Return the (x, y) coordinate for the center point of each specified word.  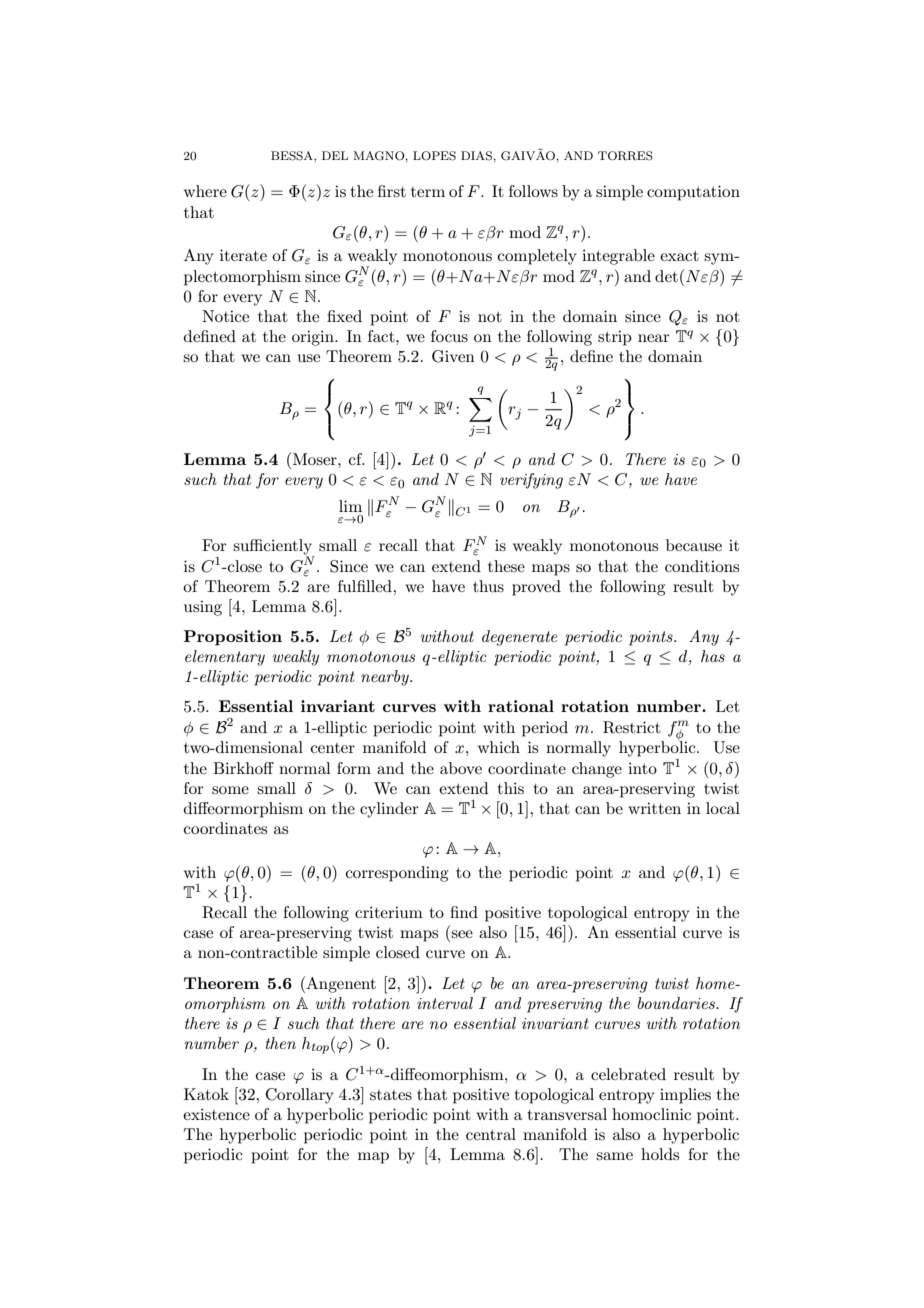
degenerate (519, 638)
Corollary (300, 1096)
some (230, 790)
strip (615, 338)
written (654, 808)
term (428, 192)
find (464, 912)
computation (693, 193)
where (205, 191)
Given (453, 356)
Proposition (233, 638)
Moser (316, 459)
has (713, 656)
